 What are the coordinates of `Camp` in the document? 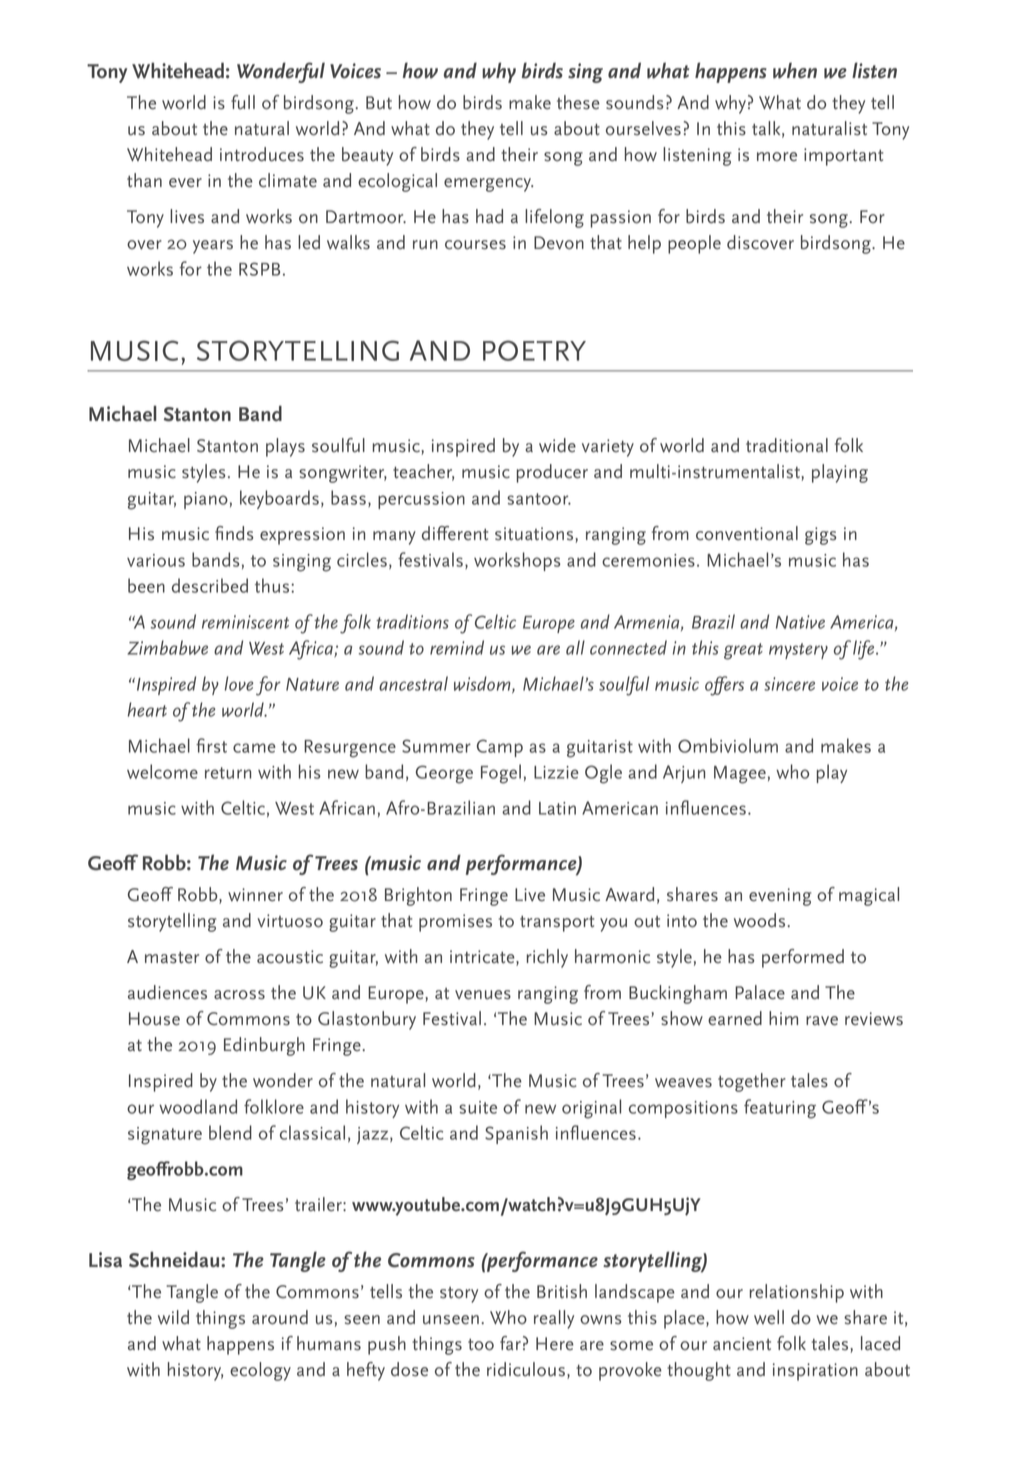 It's located at (500, 748).
